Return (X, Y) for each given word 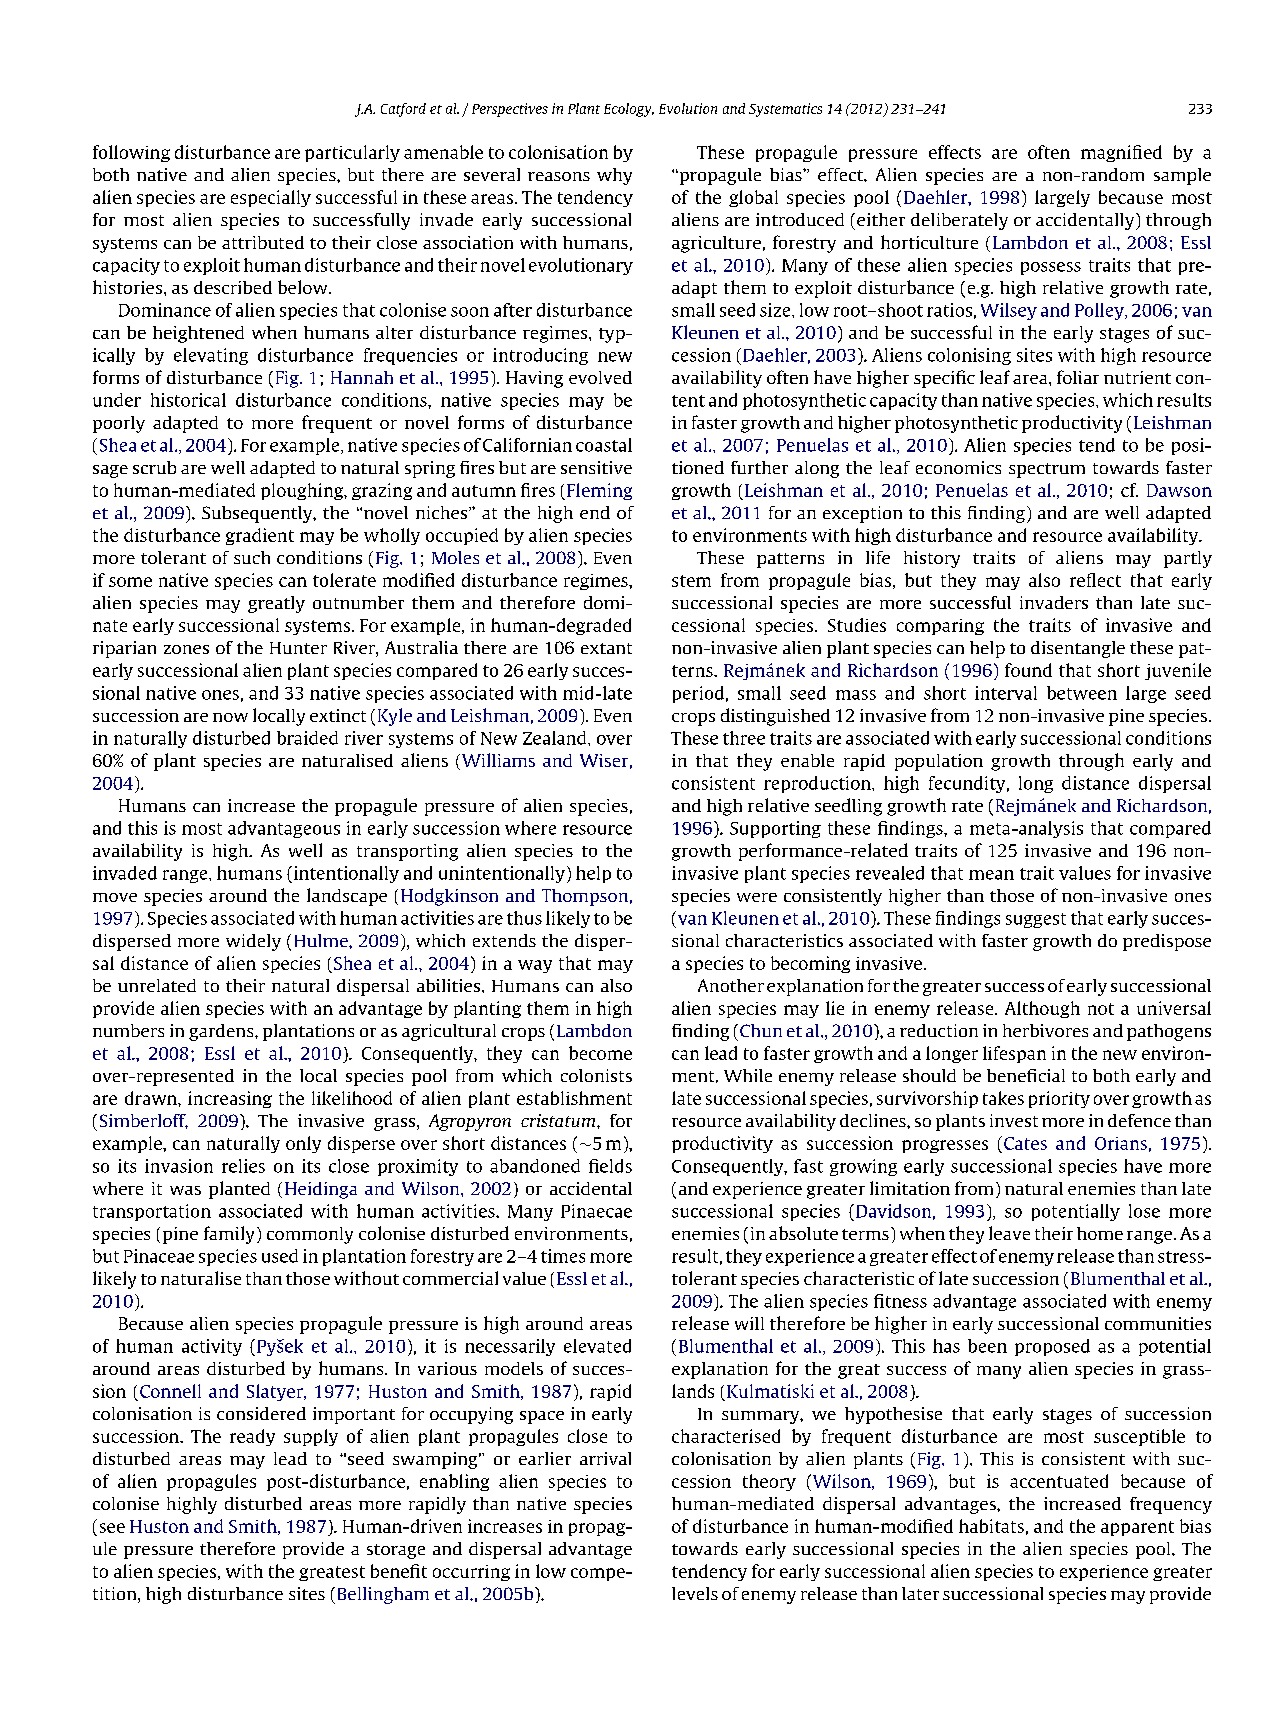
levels (695, 1593)
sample (1182, 176)
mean (991, 875)
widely (253, 942)
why (614, 176)
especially (271, 198)
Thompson (585, 897)
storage (396, 1551)
